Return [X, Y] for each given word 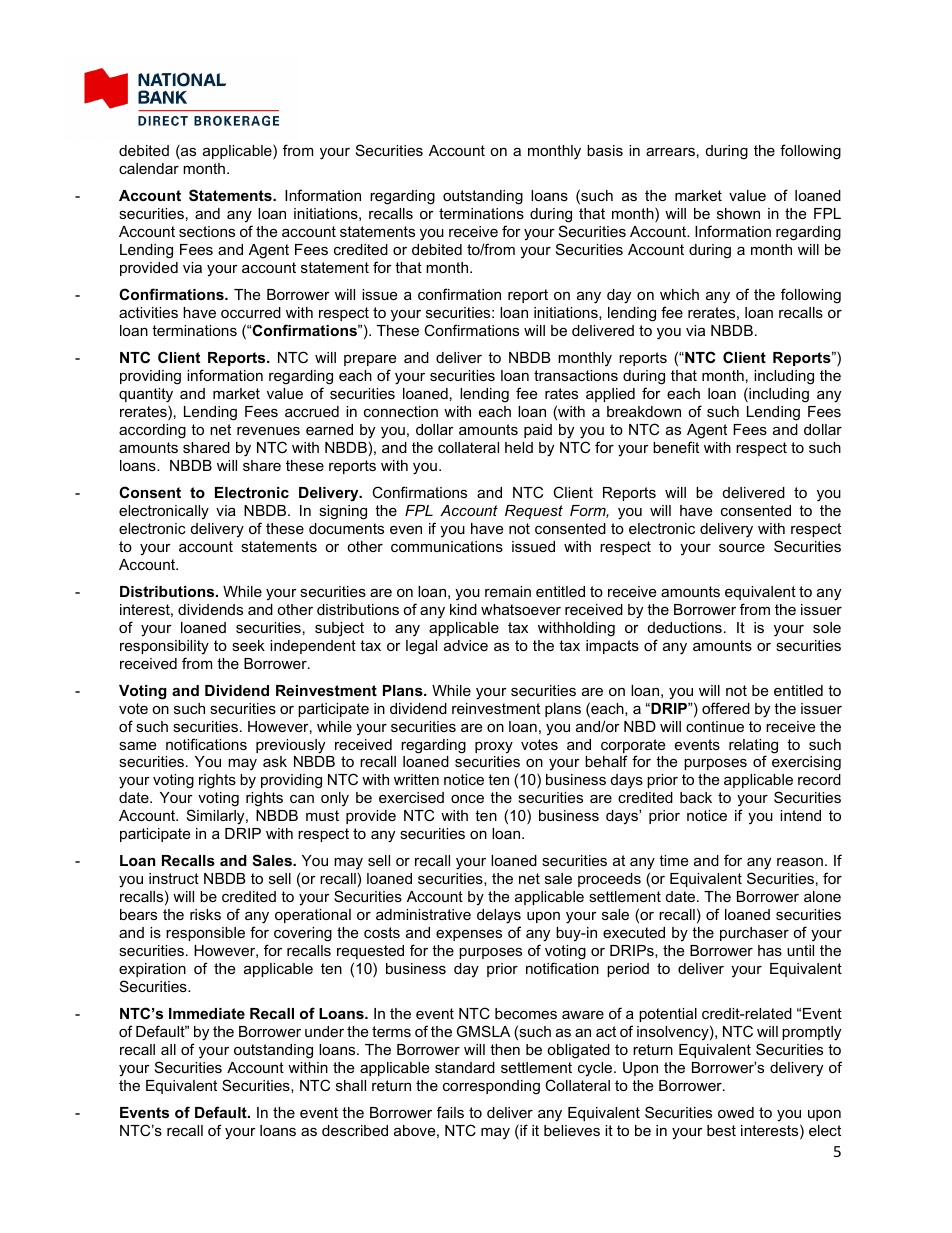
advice [466, 645]
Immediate [207, 1013]
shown [738, 213]
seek [248, 645]
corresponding [491, 1087]
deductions [685, 627]
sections [207, 231]
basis [605, 150]
